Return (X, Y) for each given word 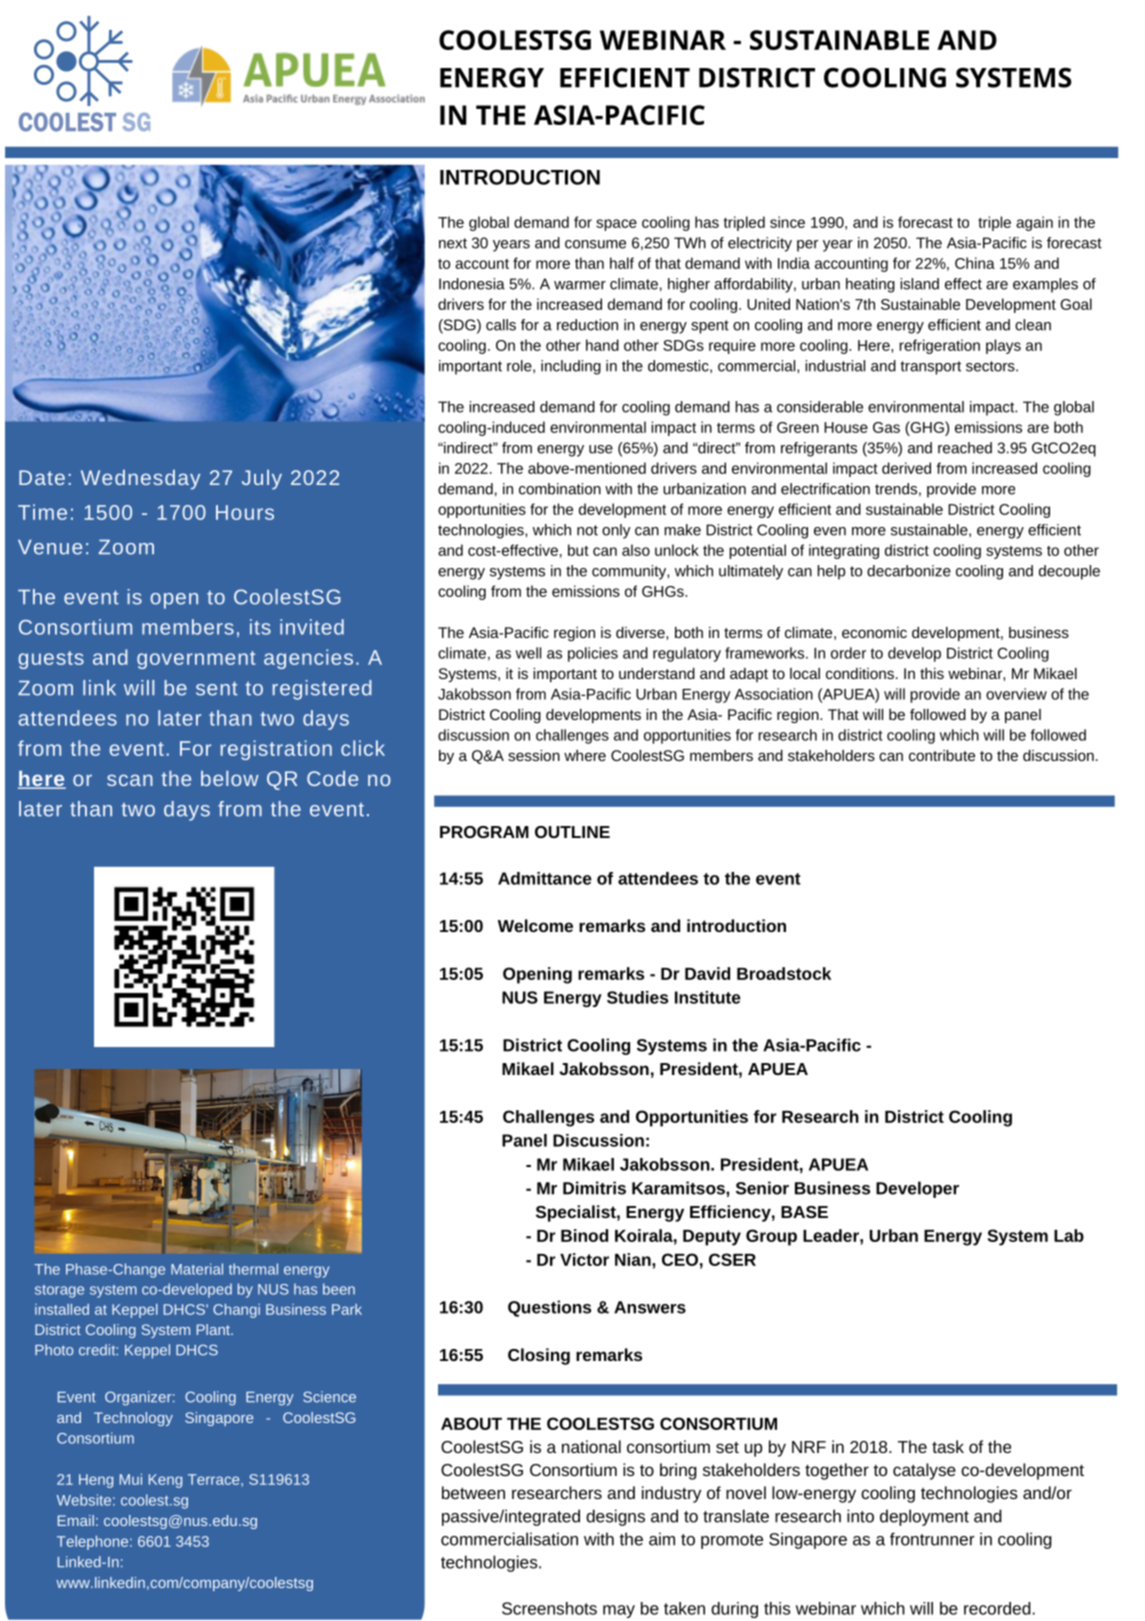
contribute (942, 755)
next (453, 243)
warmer (580, 285)
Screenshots (549, 1608)
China (975, 263)
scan (130, 780)
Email (76, 1520)
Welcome (535, 925)
